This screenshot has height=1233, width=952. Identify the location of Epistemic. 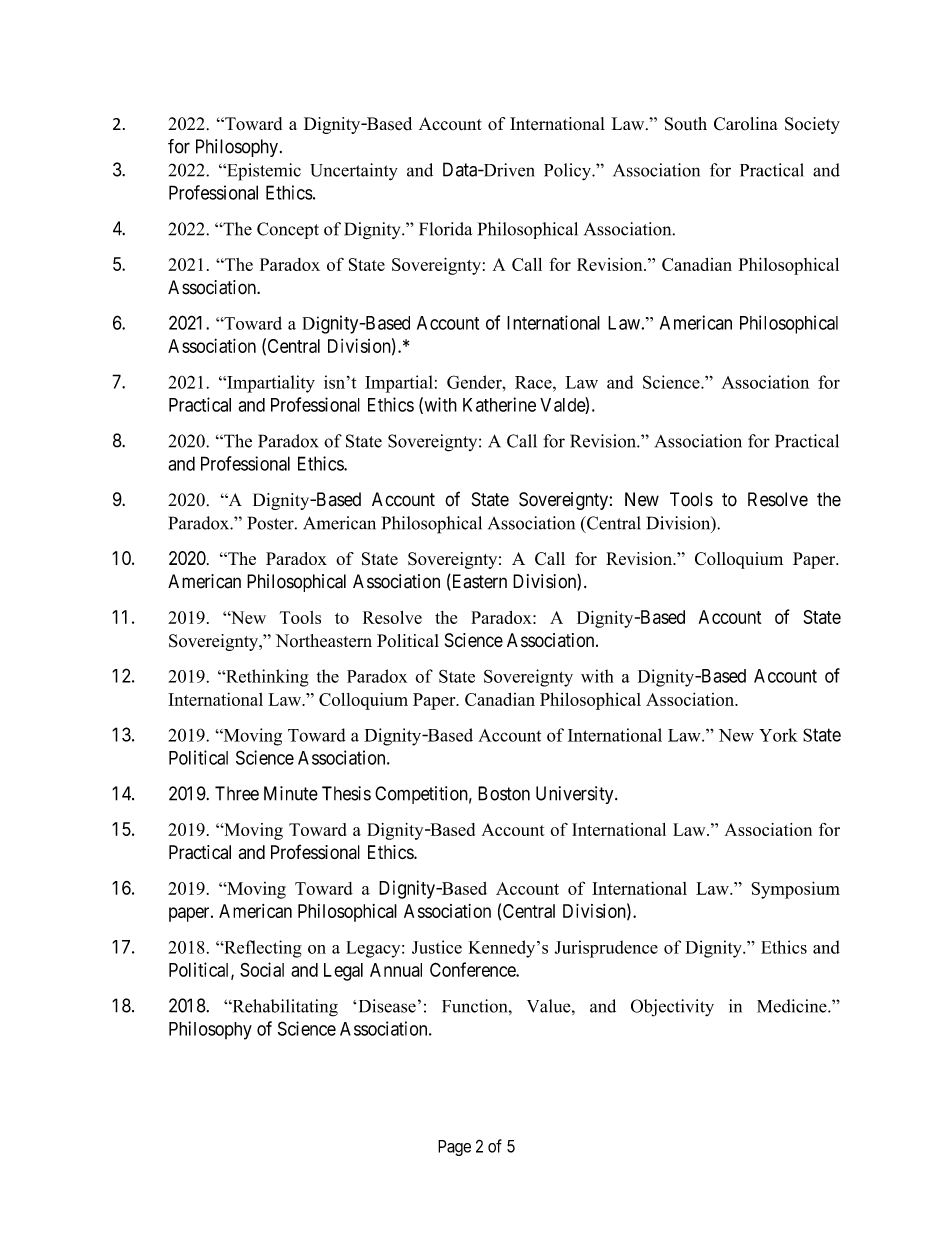
(263, 172).
